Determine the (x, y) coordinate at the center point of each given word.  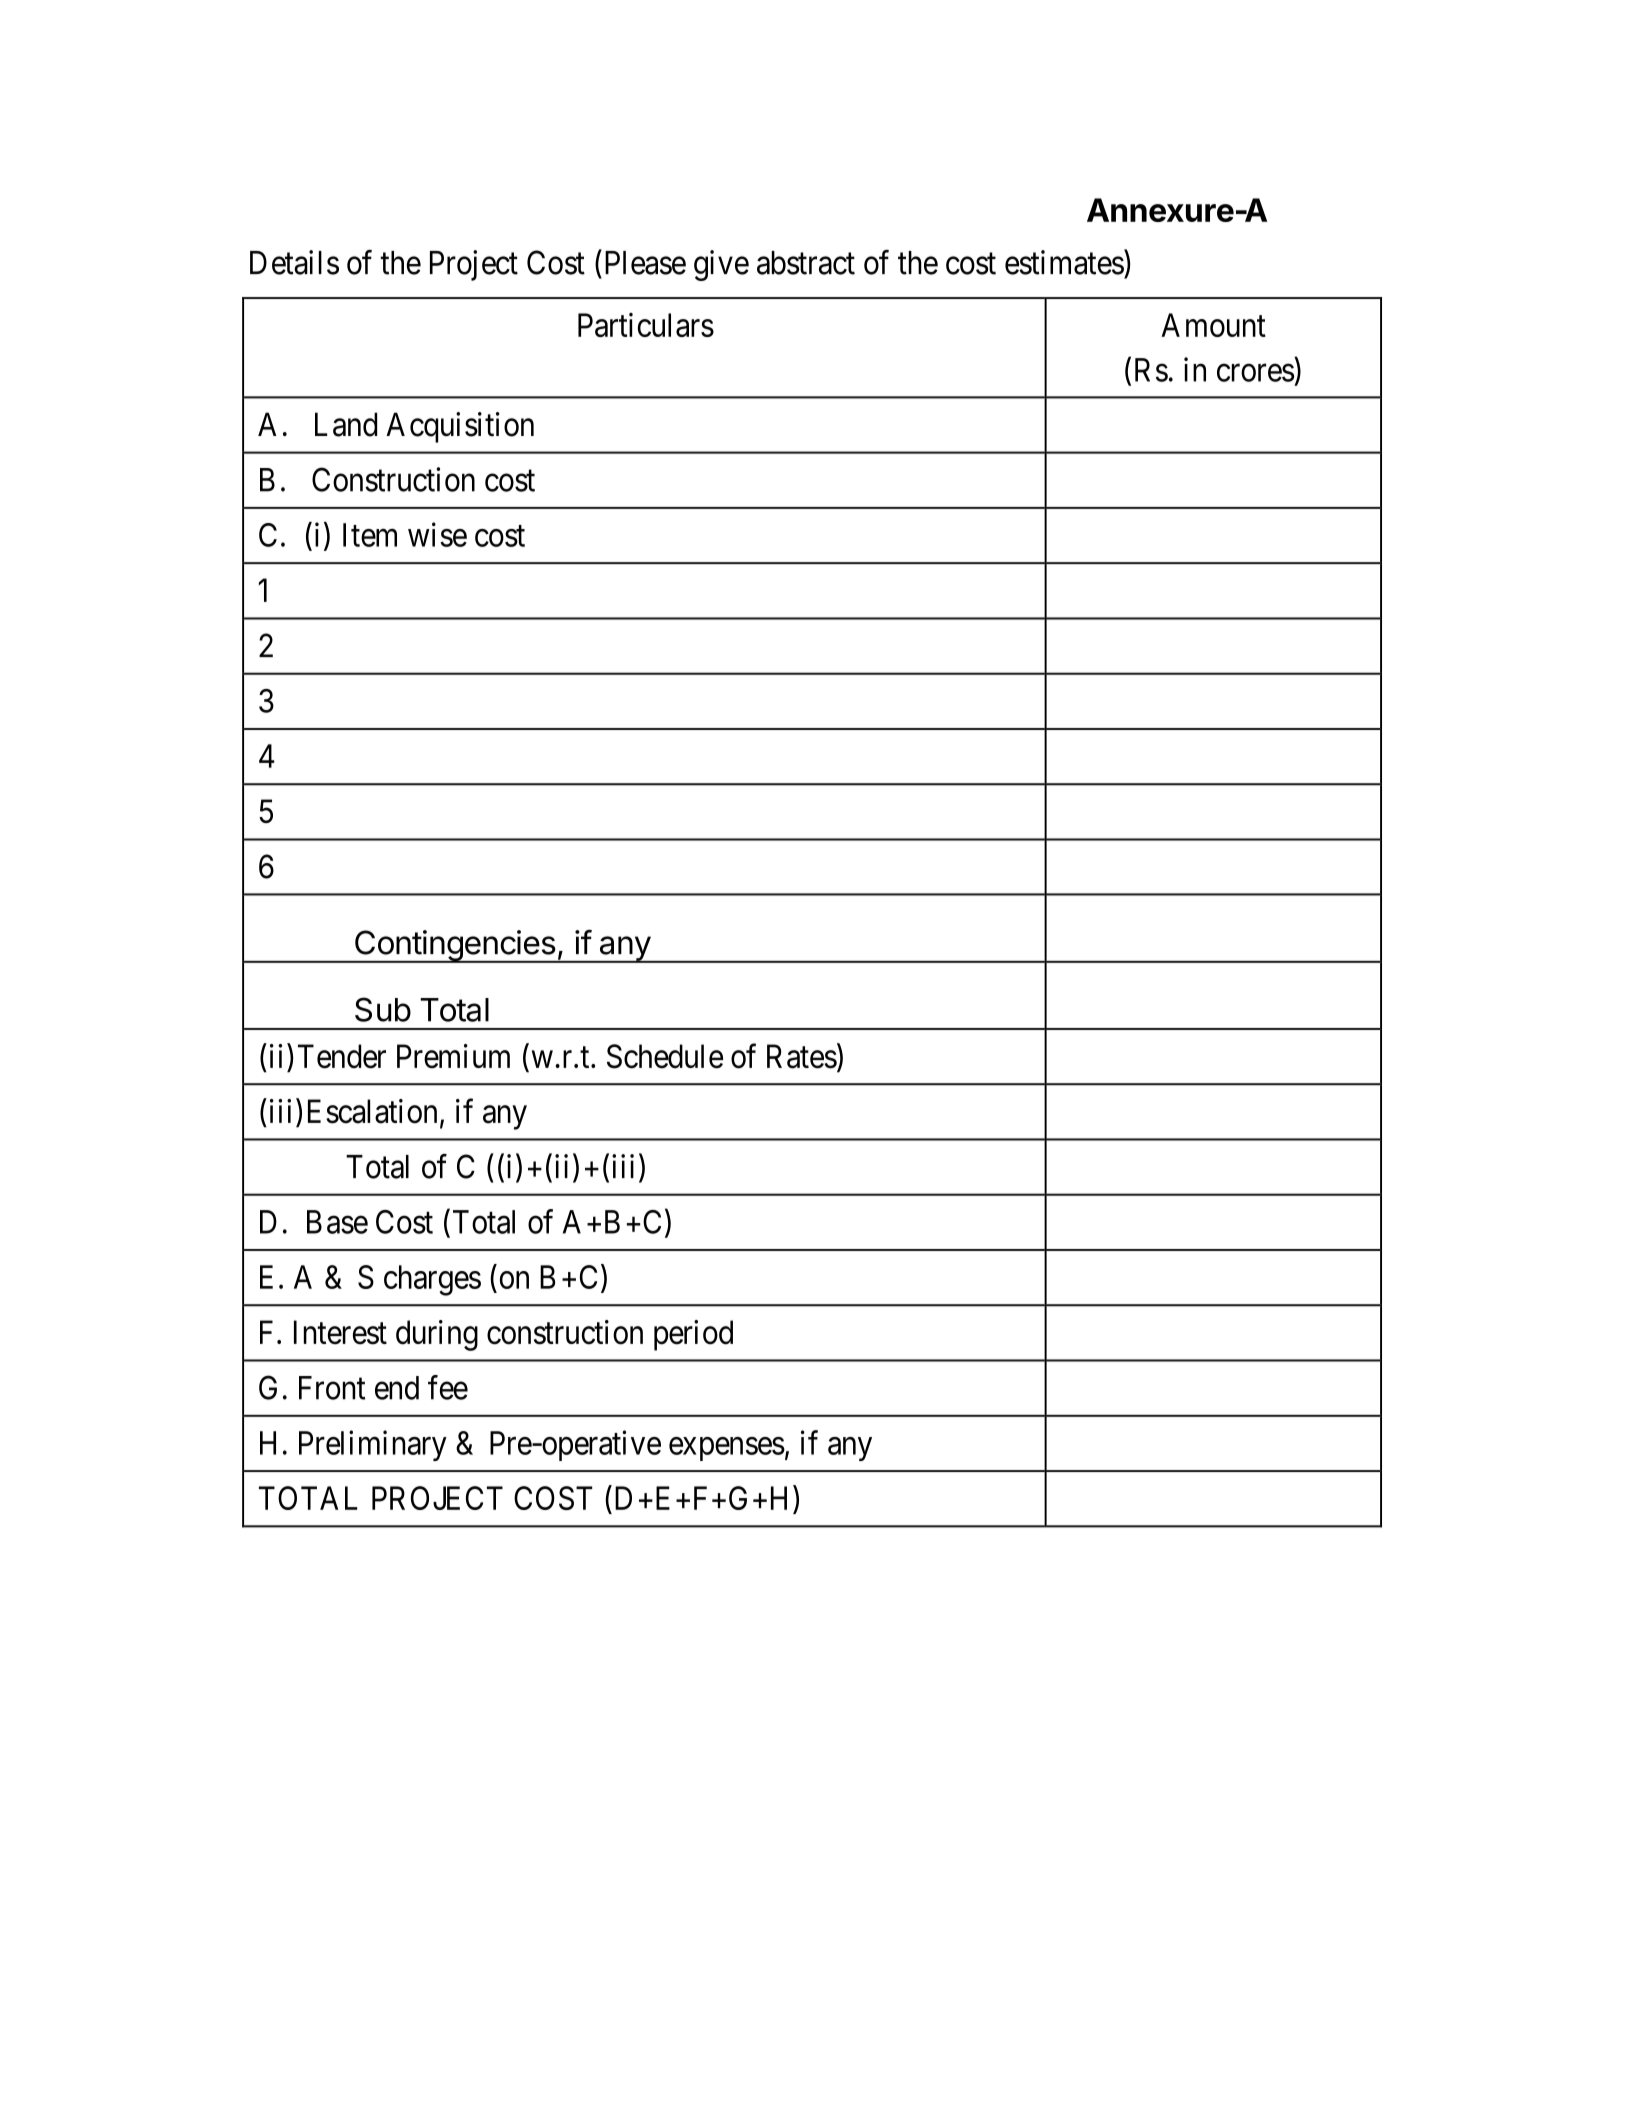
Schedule (665, 1056)
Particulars (646, 325)
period (693, 1335)
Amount (1213, 325)
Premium (453, 1056)
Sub (383, 1009)
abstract (806, 263)
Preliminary (373, 1445)
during (437, 1335)
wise (437, 534)
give (721, 265)
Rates (802, 1056)
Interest (340, 1332)
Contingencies (454, 946)
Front (332, 1388)
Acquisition (460, 427)
